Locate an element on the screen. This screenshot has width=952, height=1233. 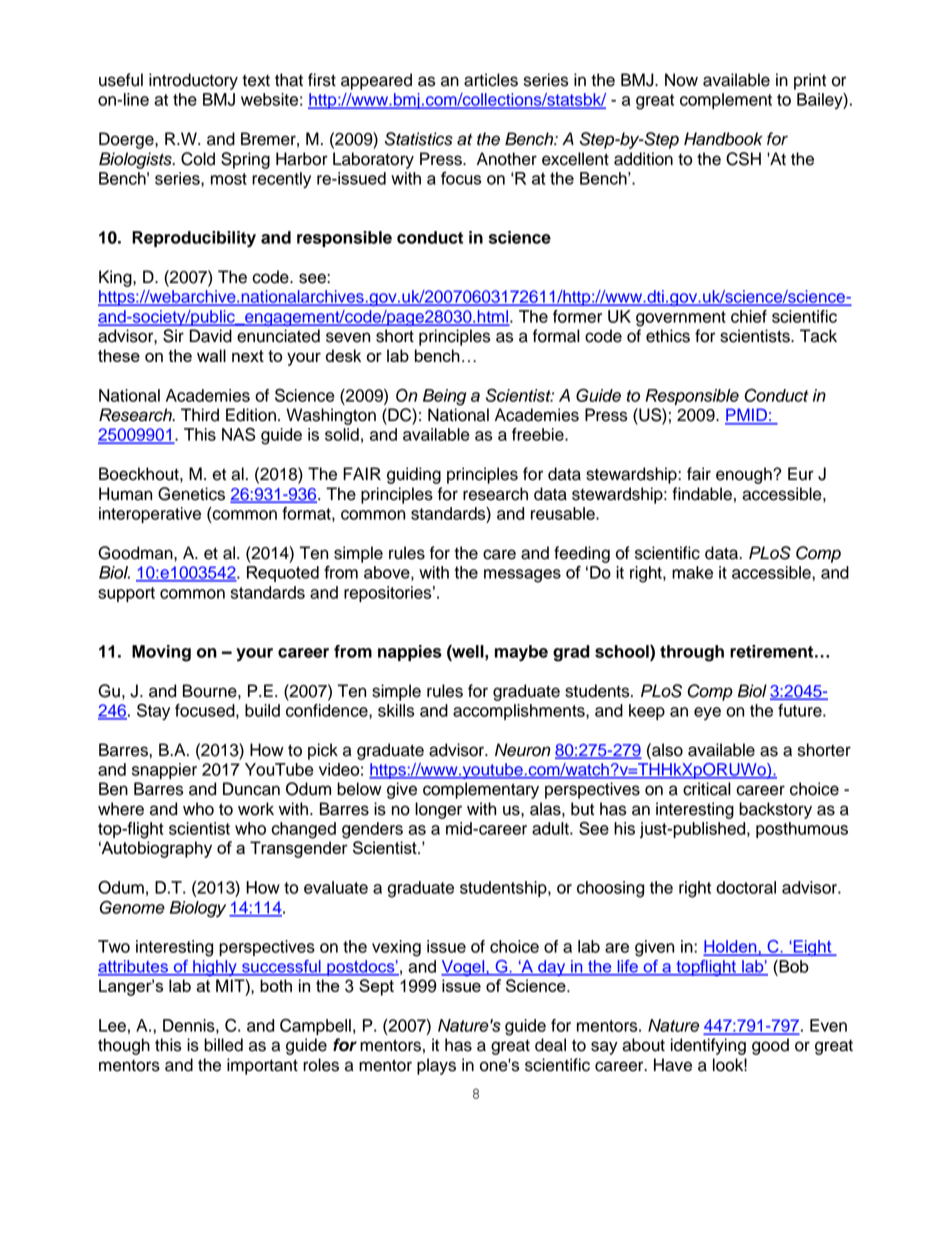
articles is located at coordinates (491, 80).
